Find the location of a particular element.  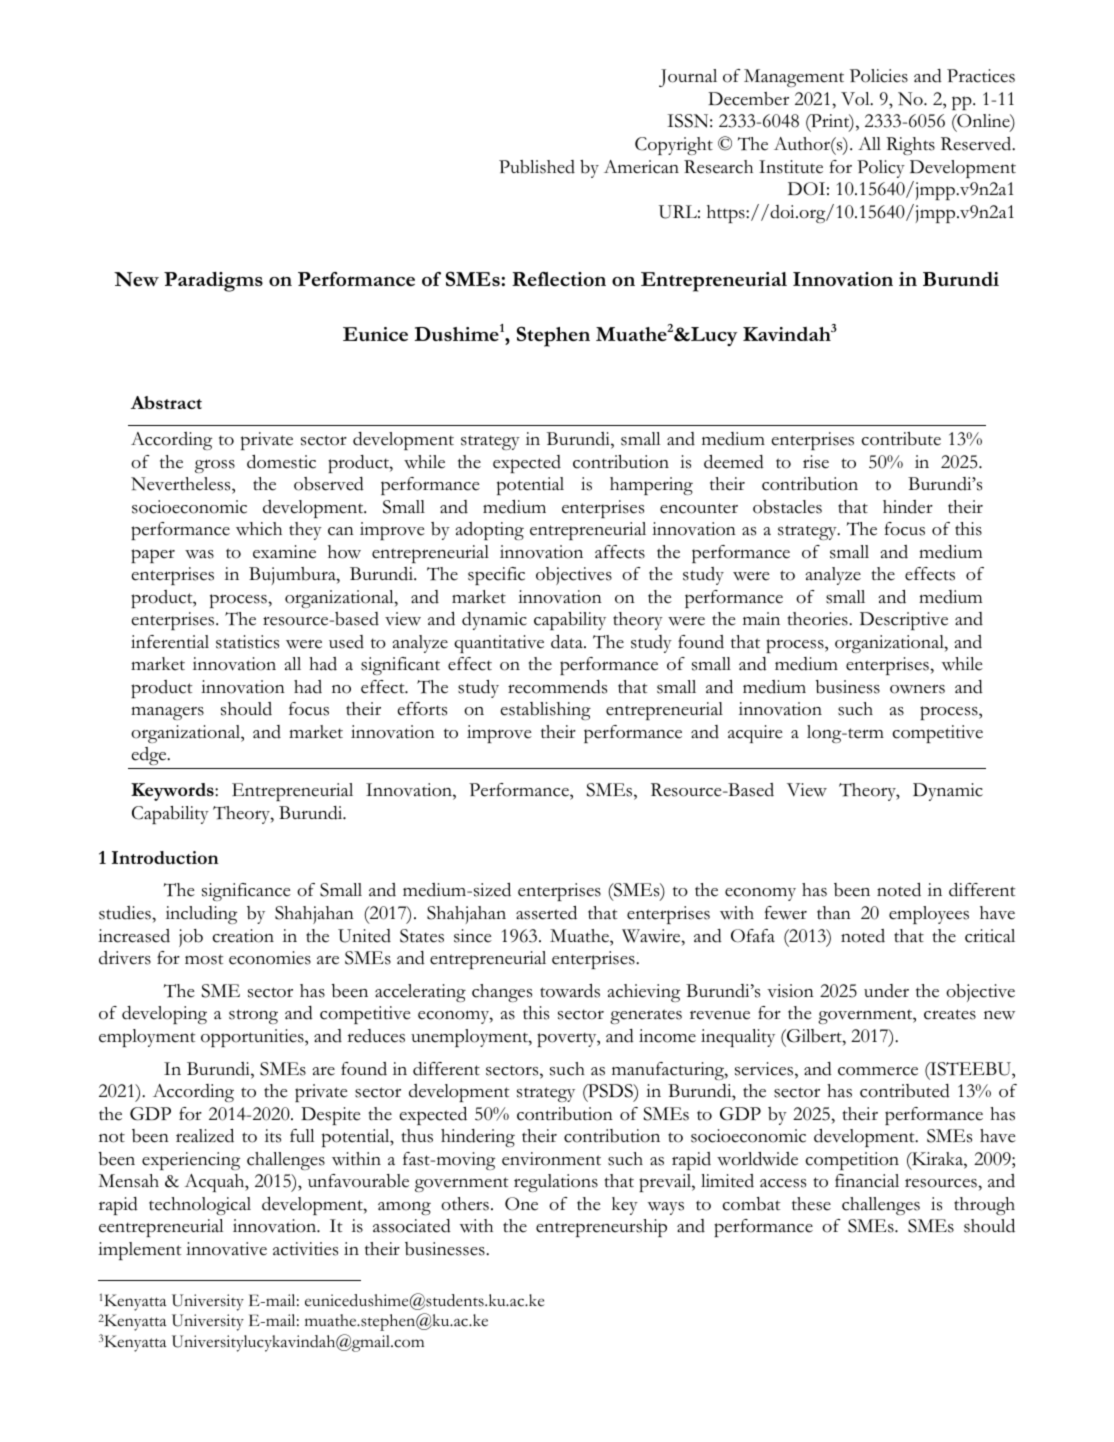

employees is located at coordinates (929, 915).
